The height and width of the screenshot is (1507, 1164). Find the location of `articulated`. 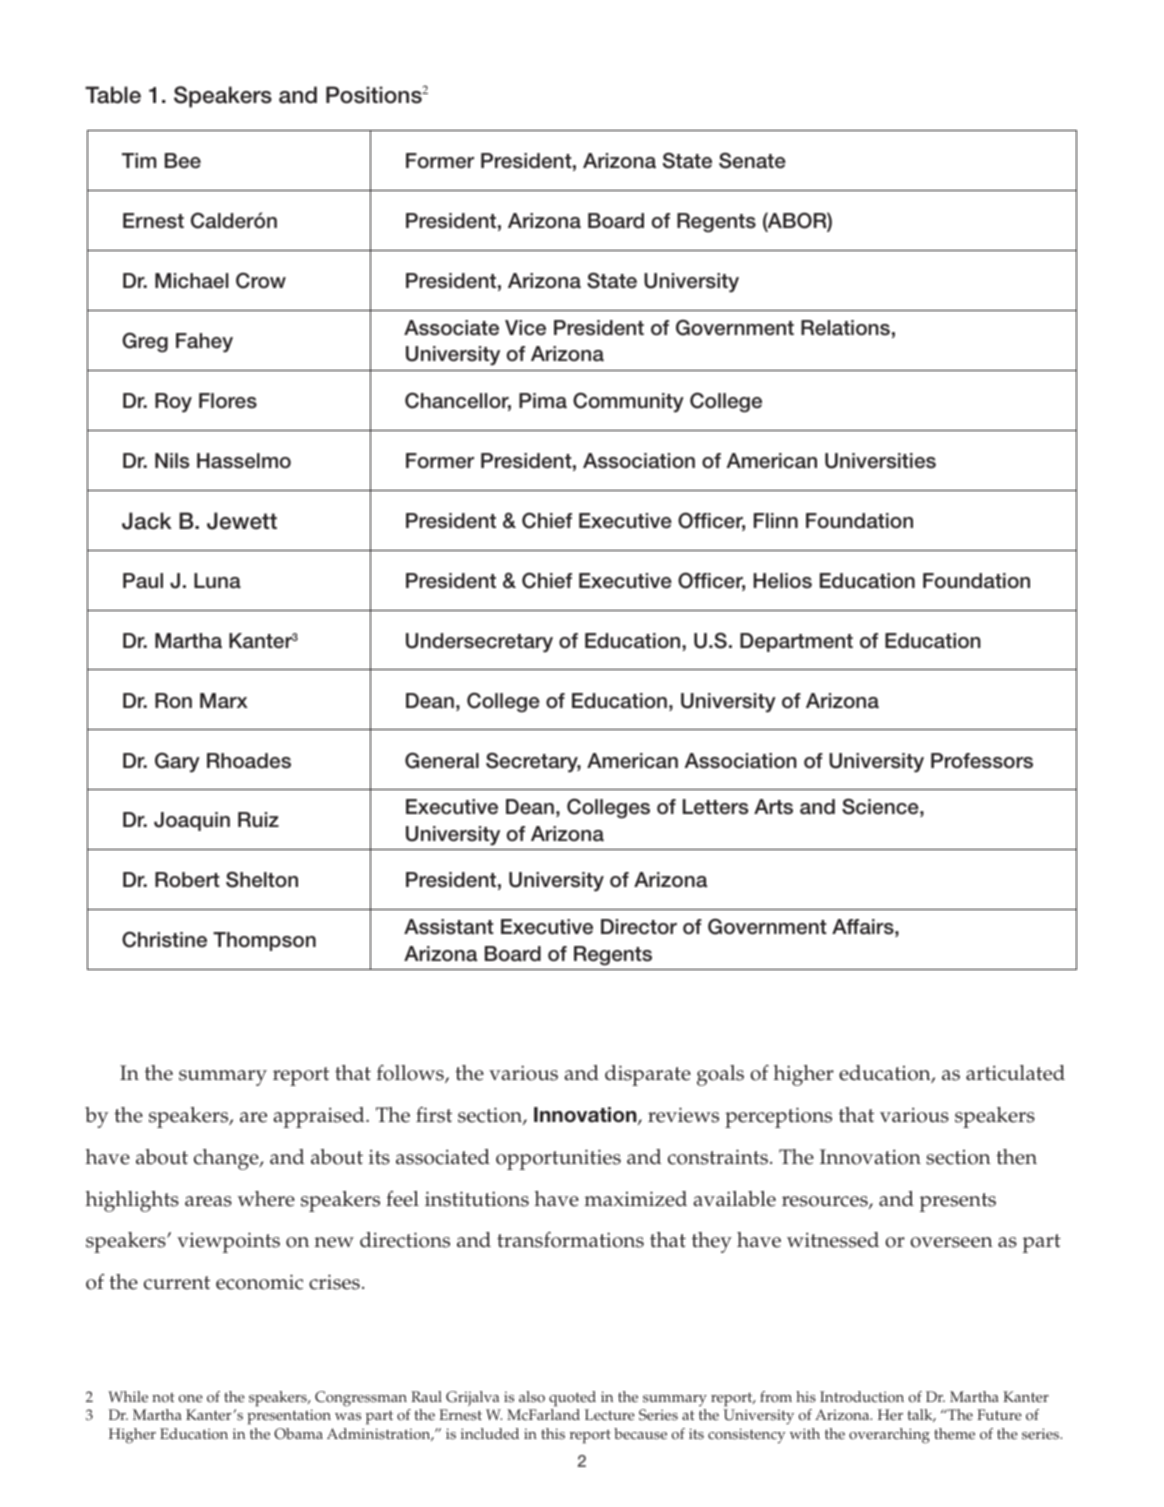

articulated is located at coordinates (1015, 1073).
